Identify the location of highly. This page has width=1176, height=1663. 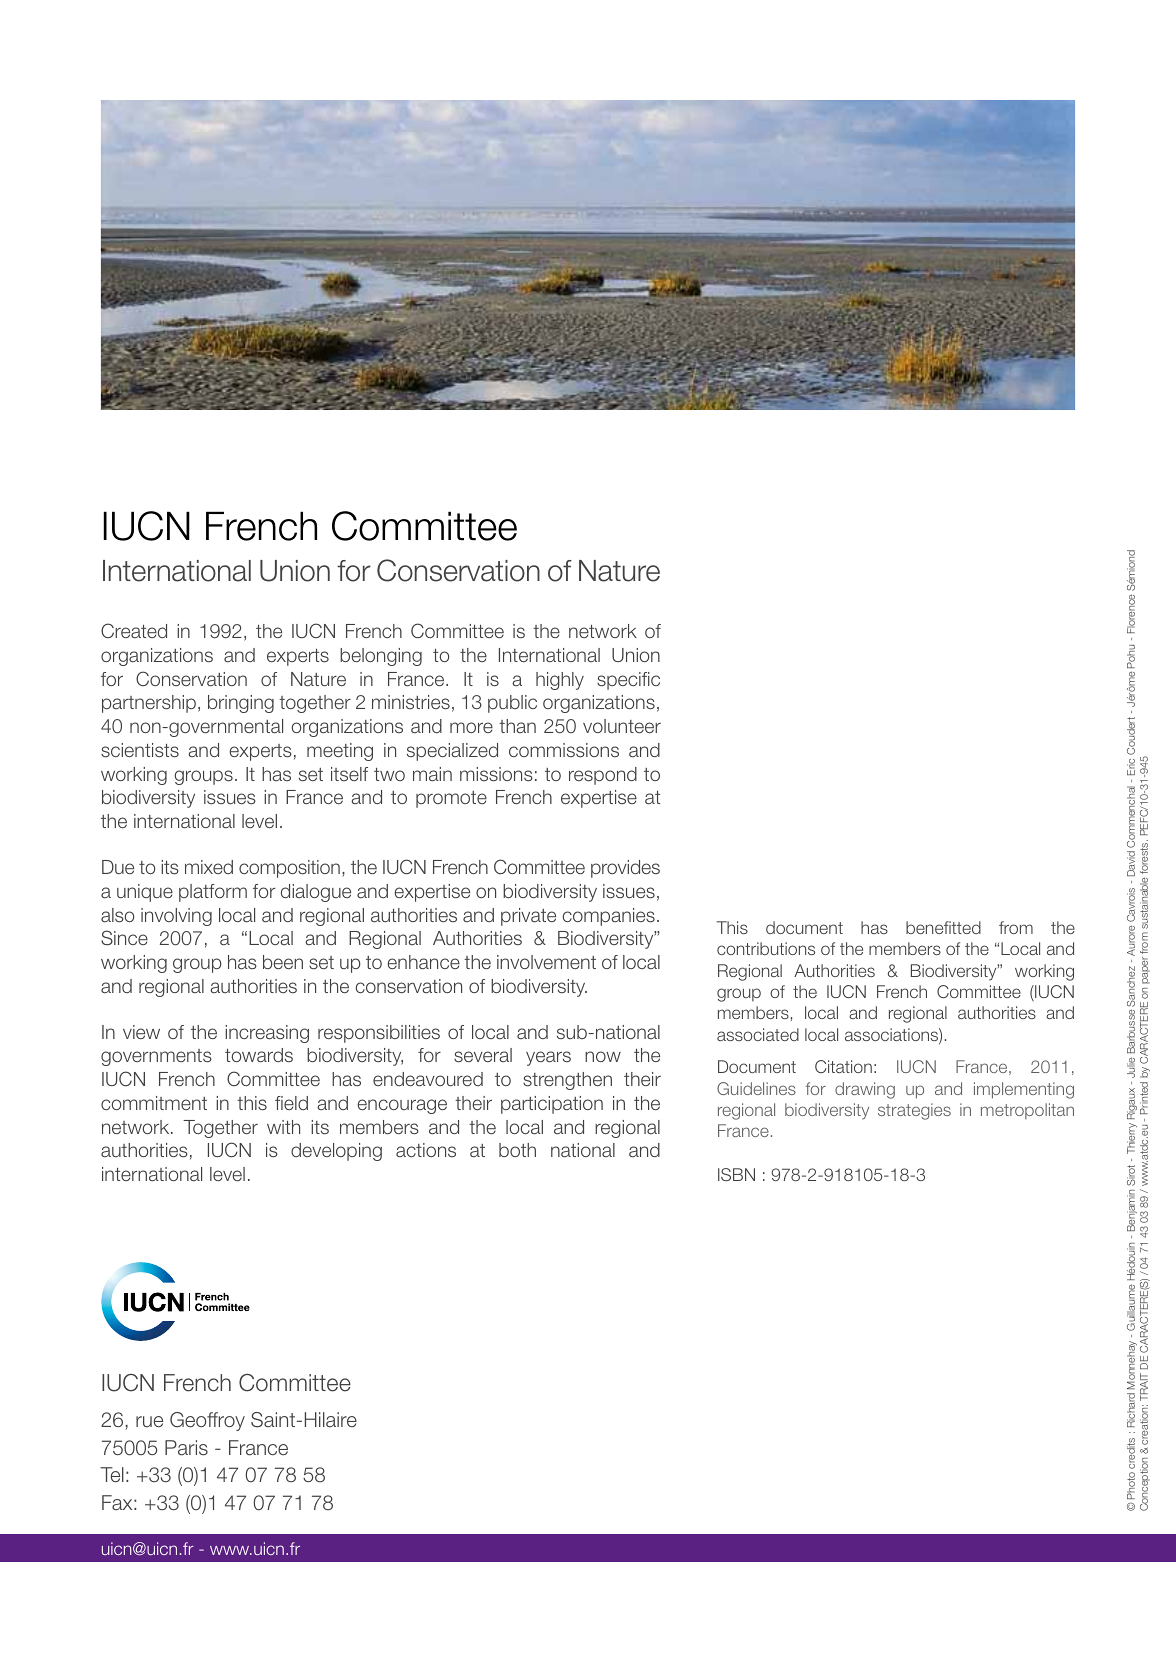
(560, 681).
